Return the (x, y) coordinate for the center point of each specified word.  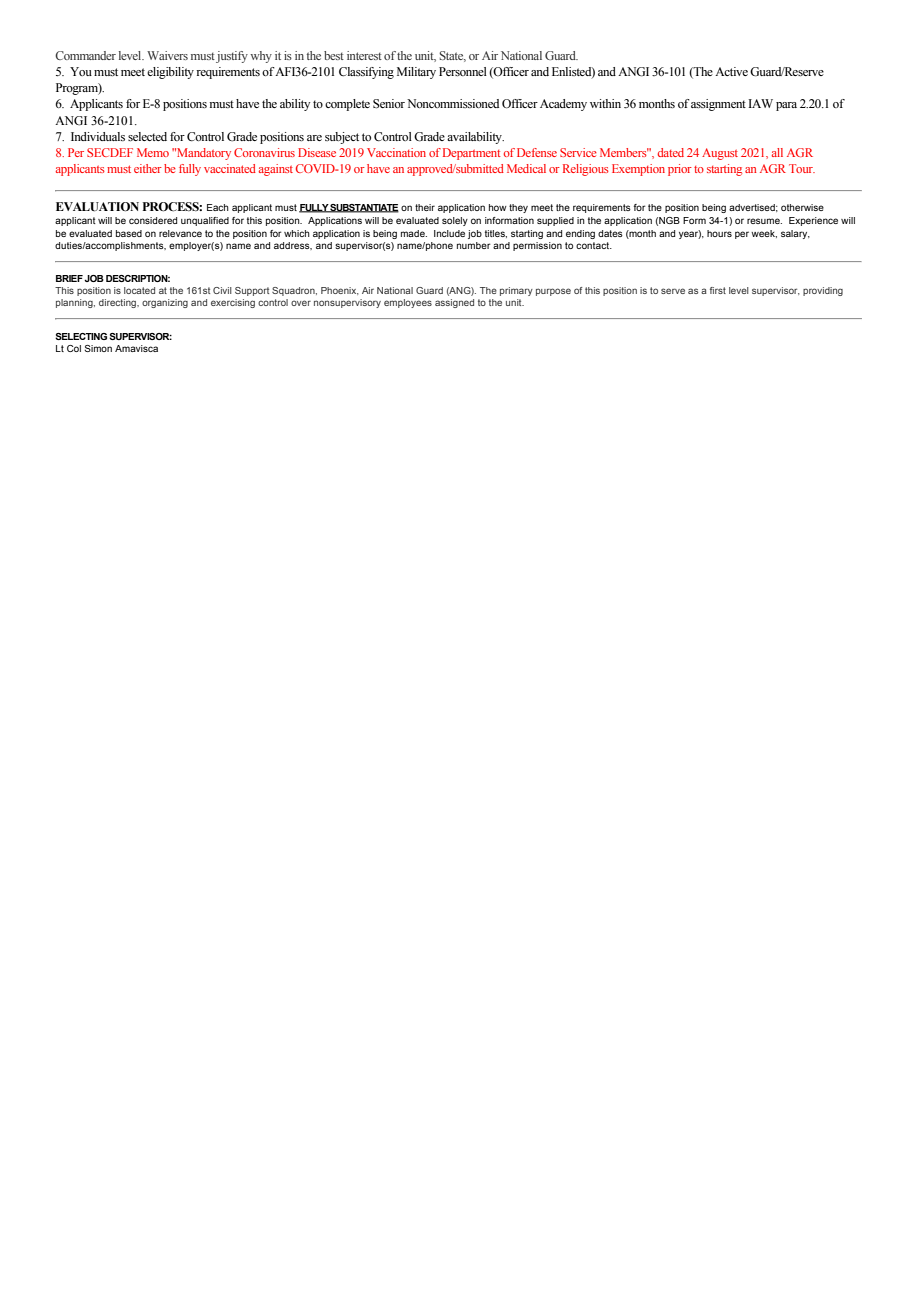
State (452, 56)
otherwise (802, 207)
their (425, 207)
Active (731, 71)
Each (218, 207)
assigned (454, 303)
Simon (98, 348)
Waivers (167, 55)
